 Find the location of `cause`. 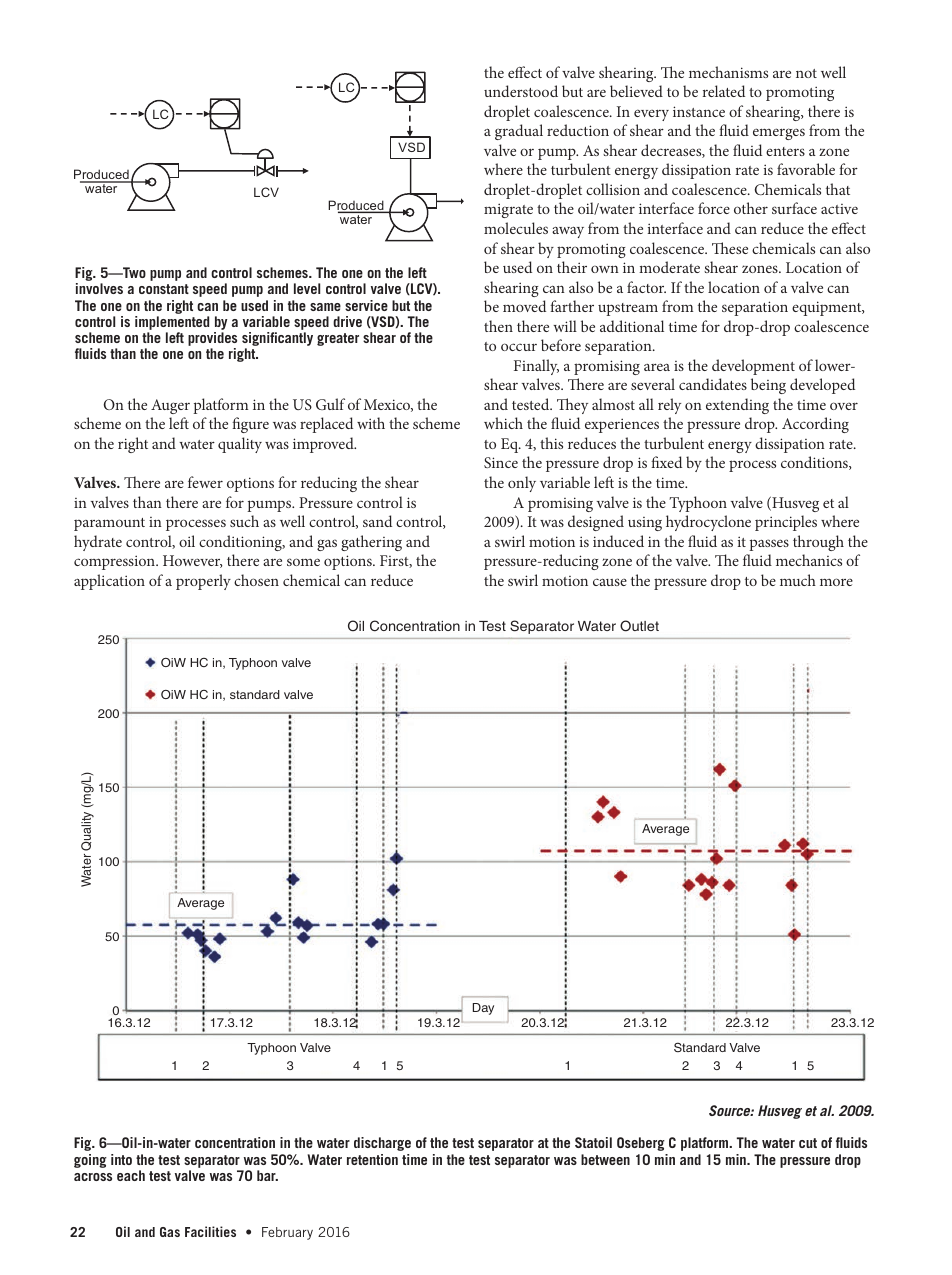

cause is located at coordinates (610, 582).
